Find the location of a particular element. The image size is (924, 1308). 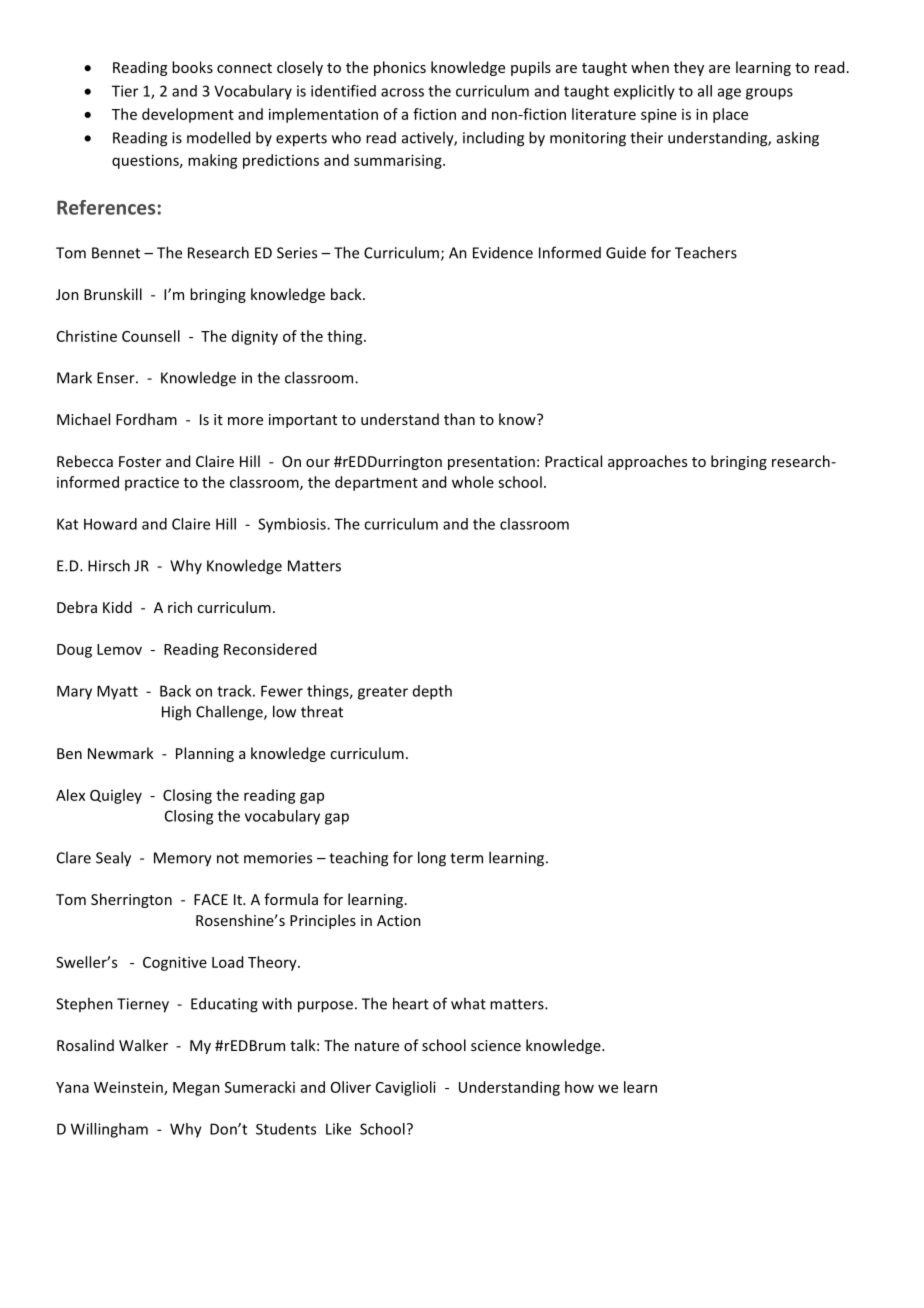

across is located at coordinates (402, 92).
